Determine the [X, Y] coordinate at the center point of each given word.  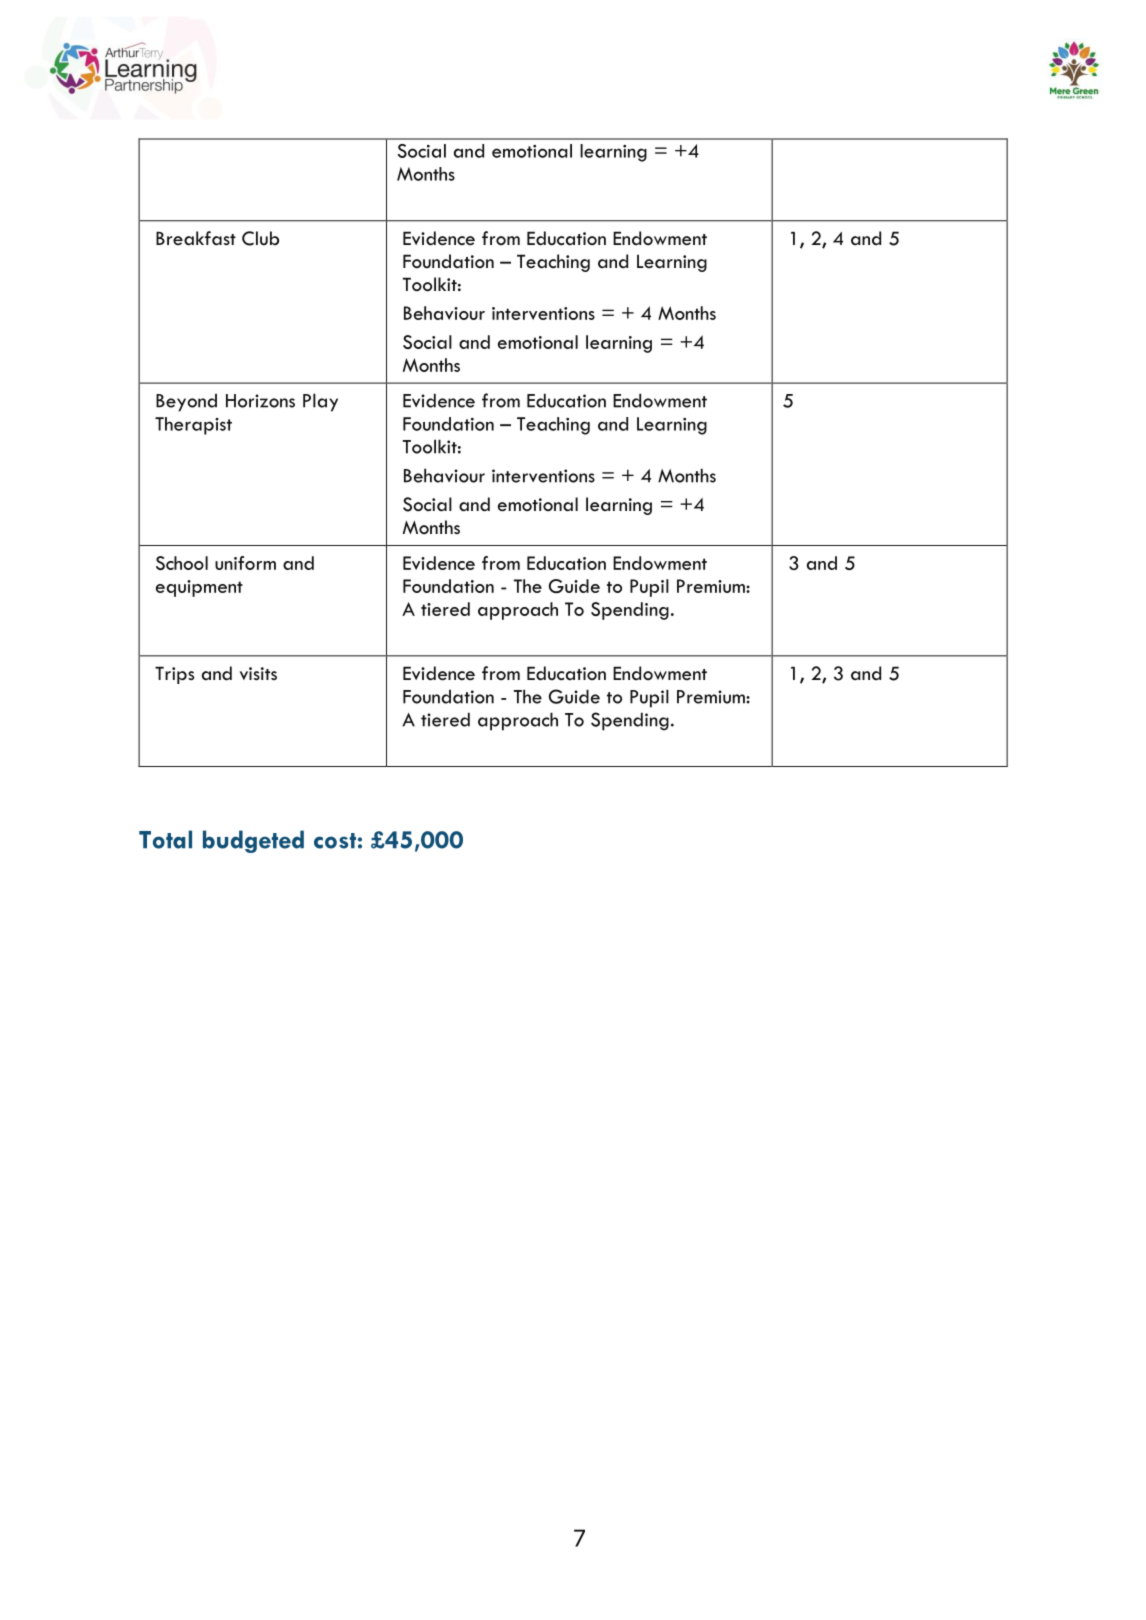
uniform [245, 563]
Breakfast [196, 238]
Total [165, 839]
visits [258, 673]
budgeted [253, 841]
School [182, 563]
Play [320, 402]
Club [260, 238]
